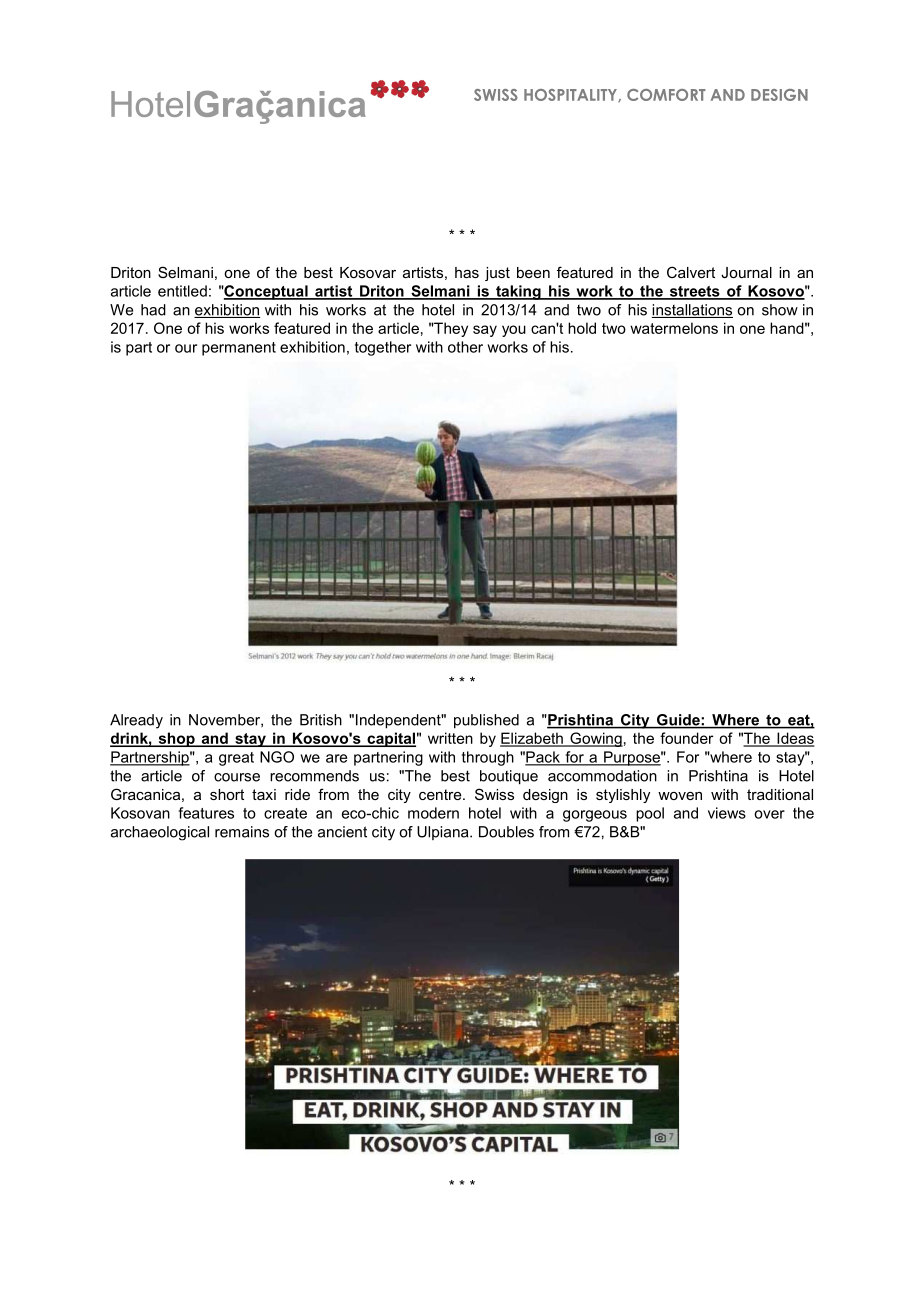 The image size is (924, 1308). Describe the element at coordinates (467, 272) in the screenshot. I see `has` at that location.
